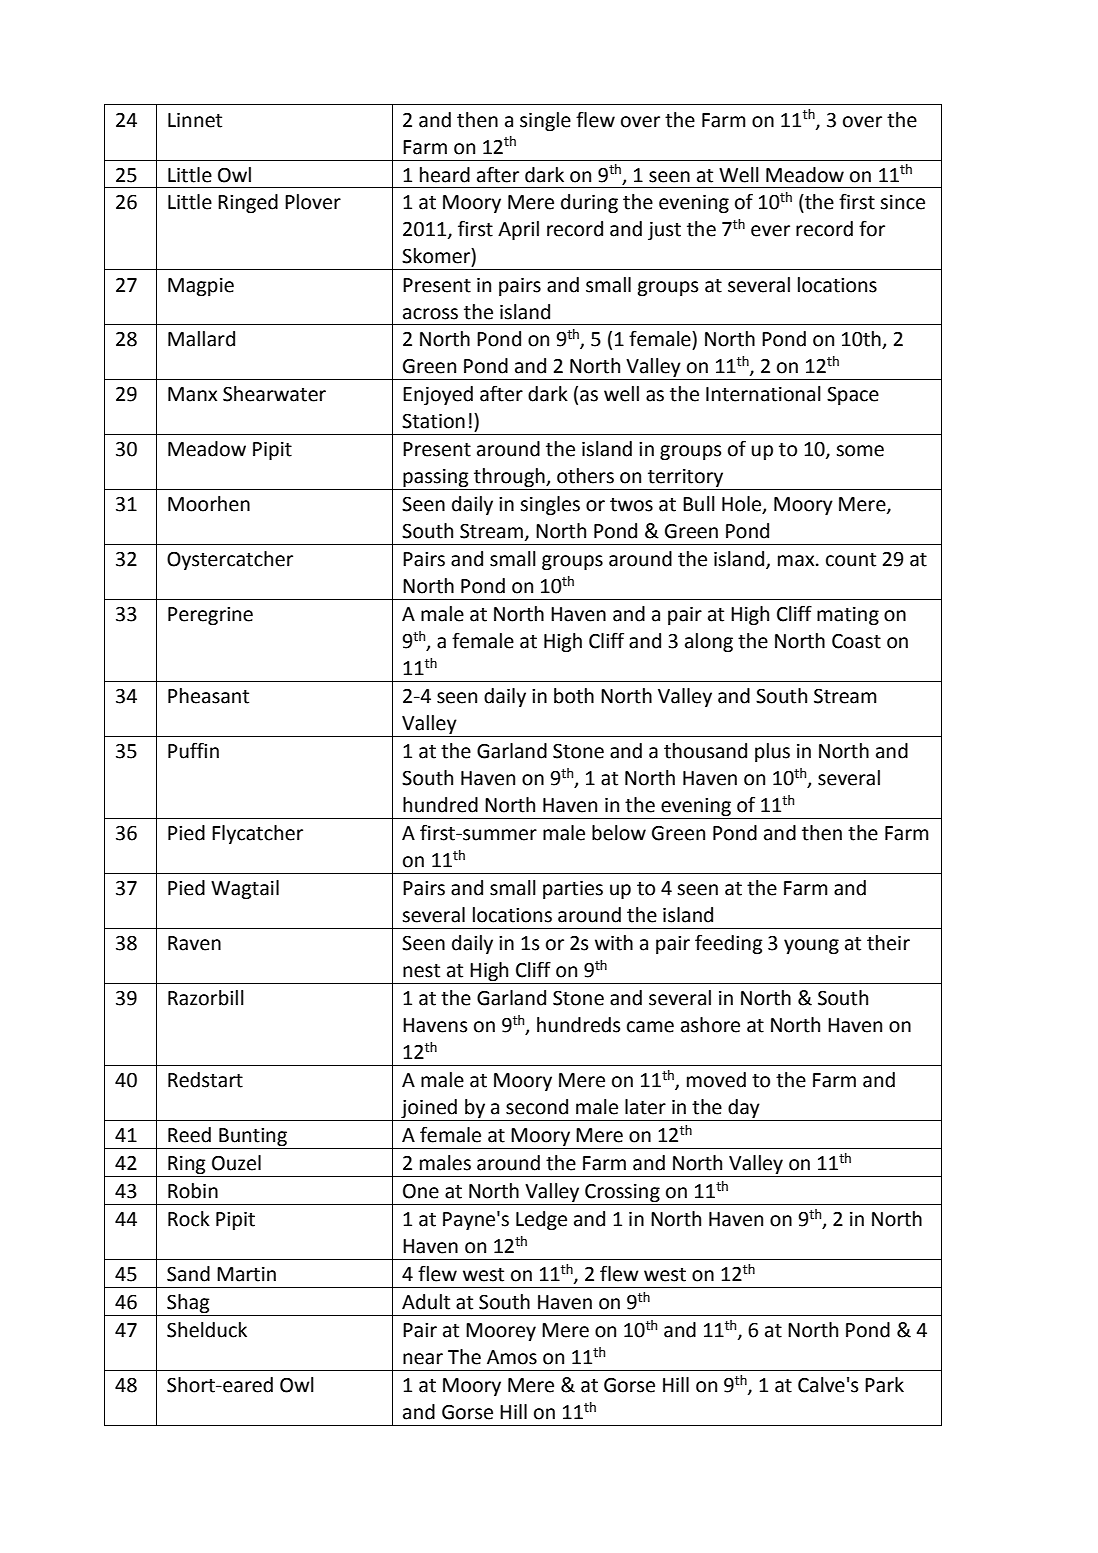  I want to click on day, so click(744, 1110).
